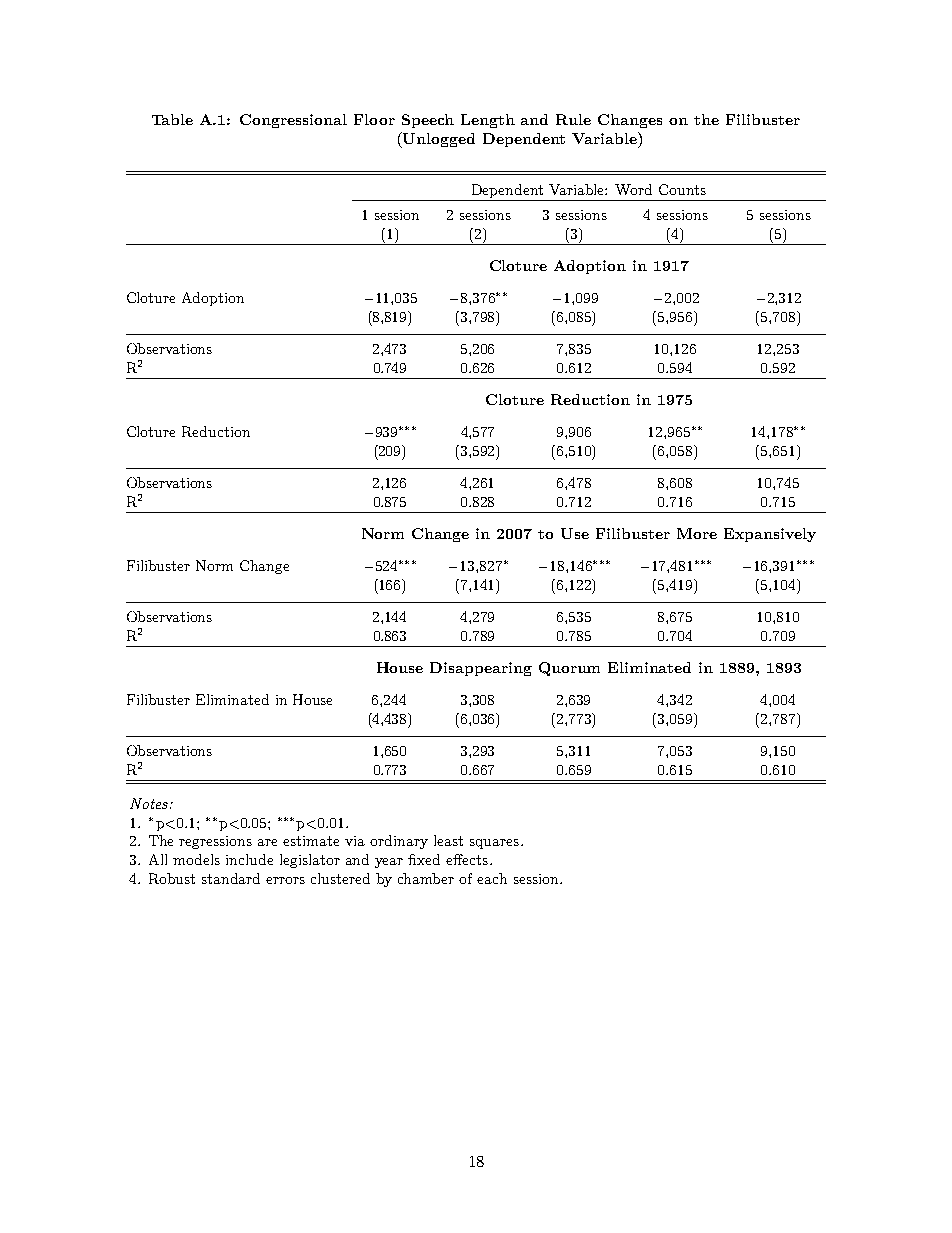 The height and width of the screenshot is (1233, 952). I want to click on Notes, so click(149, 803).
